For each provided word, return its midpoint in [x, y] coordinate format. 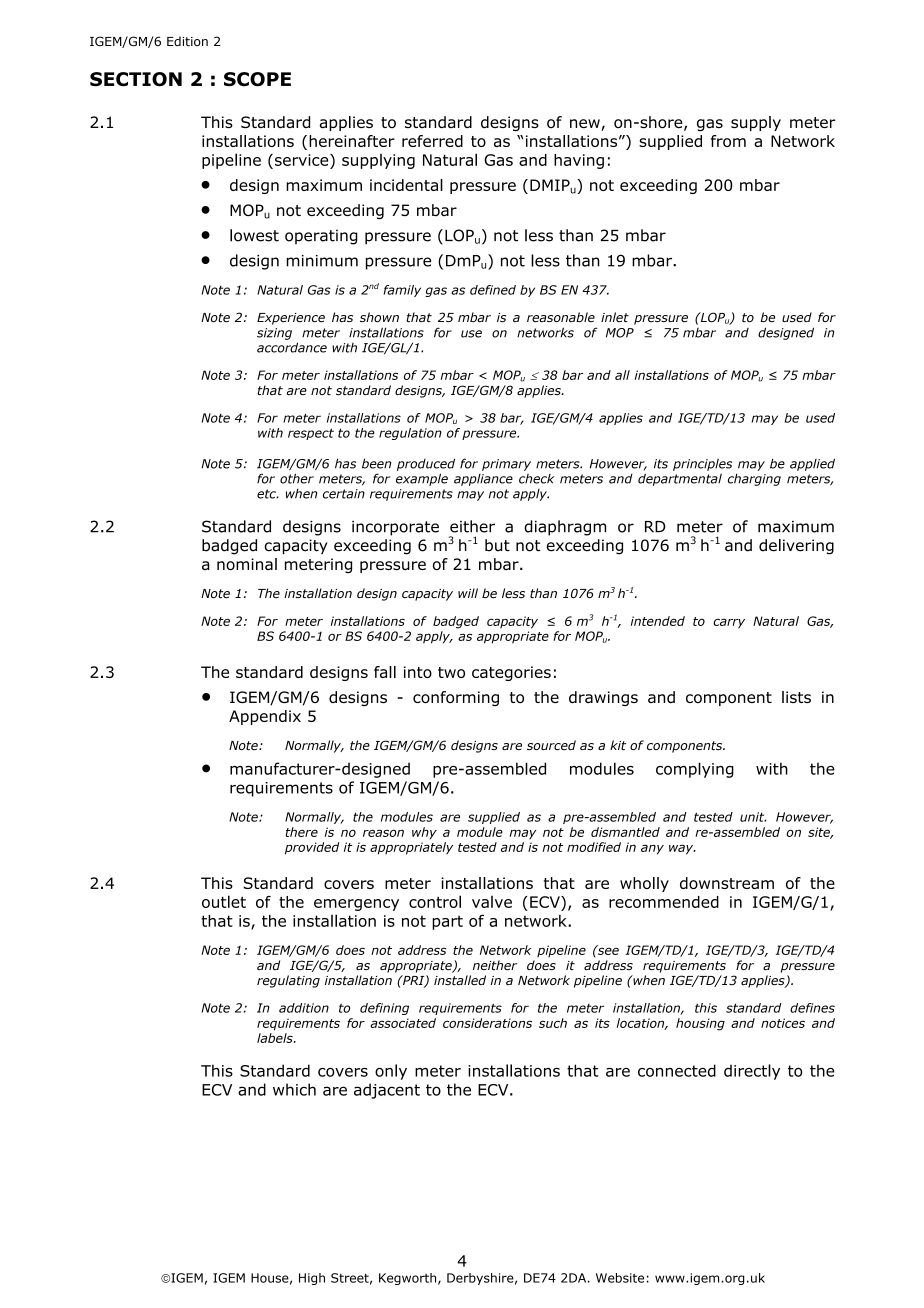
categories [511, 673]
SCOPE [257, 79]
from [728, 141]
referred [432, 141]
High [312, 1279]
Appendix [265, 717]
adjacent [387, 1091]
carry [729, 623]
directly [752, 1072]
